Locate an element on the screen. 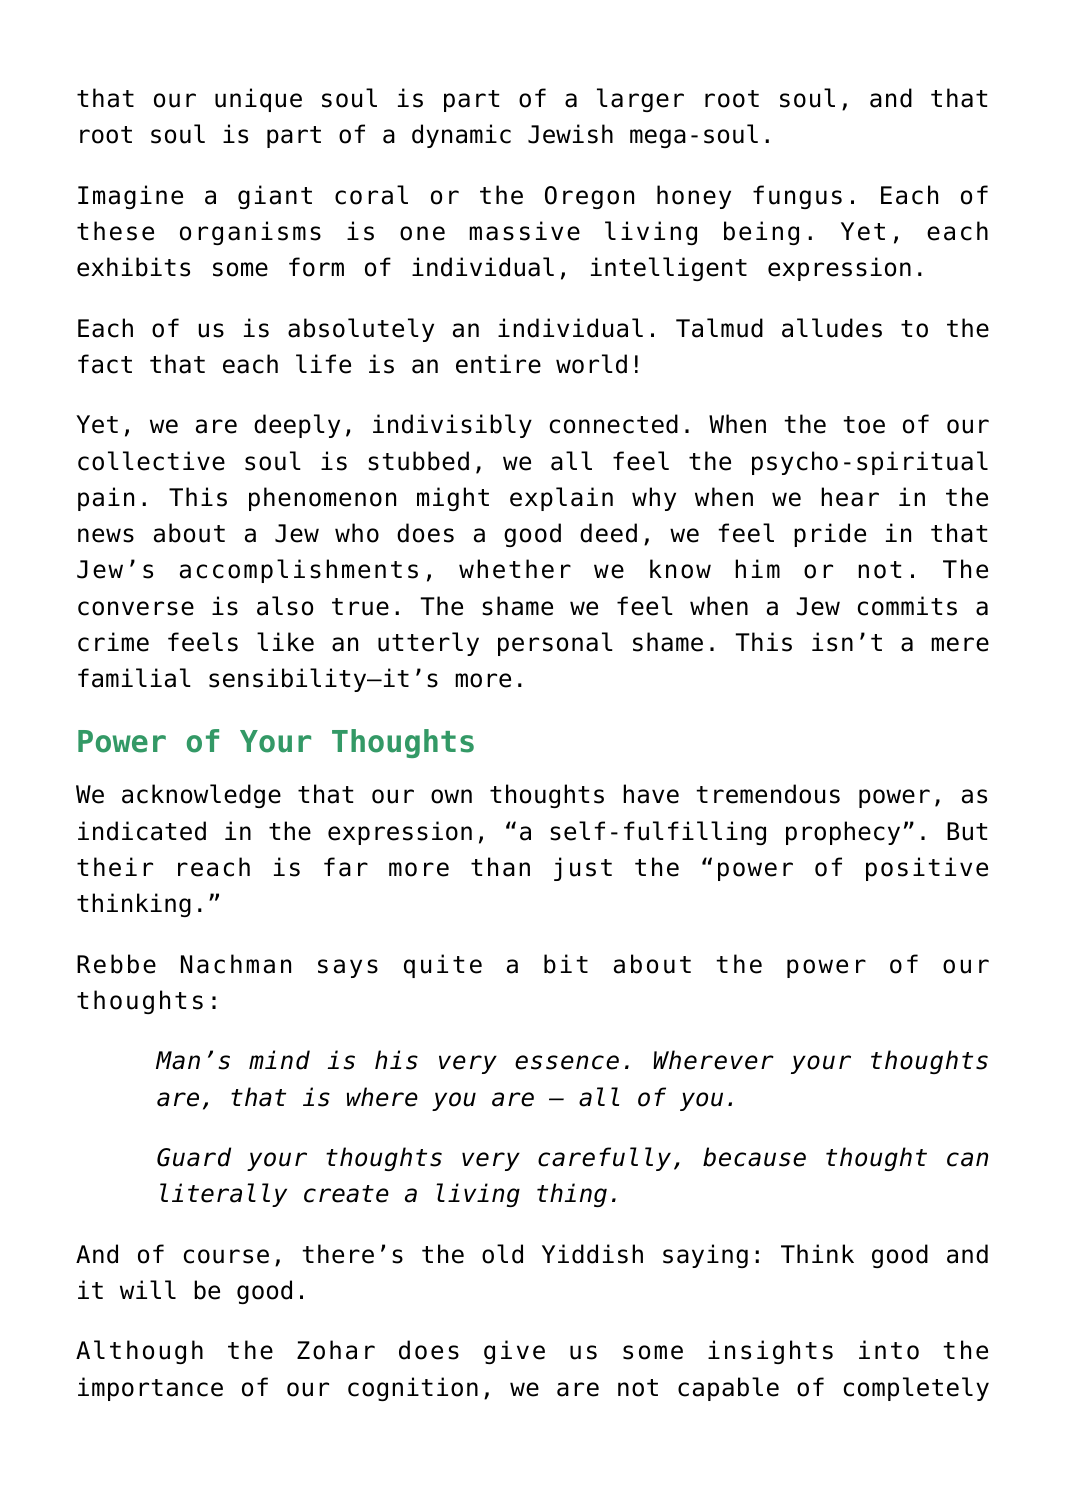  familial is located at coordinates (134, 678).
